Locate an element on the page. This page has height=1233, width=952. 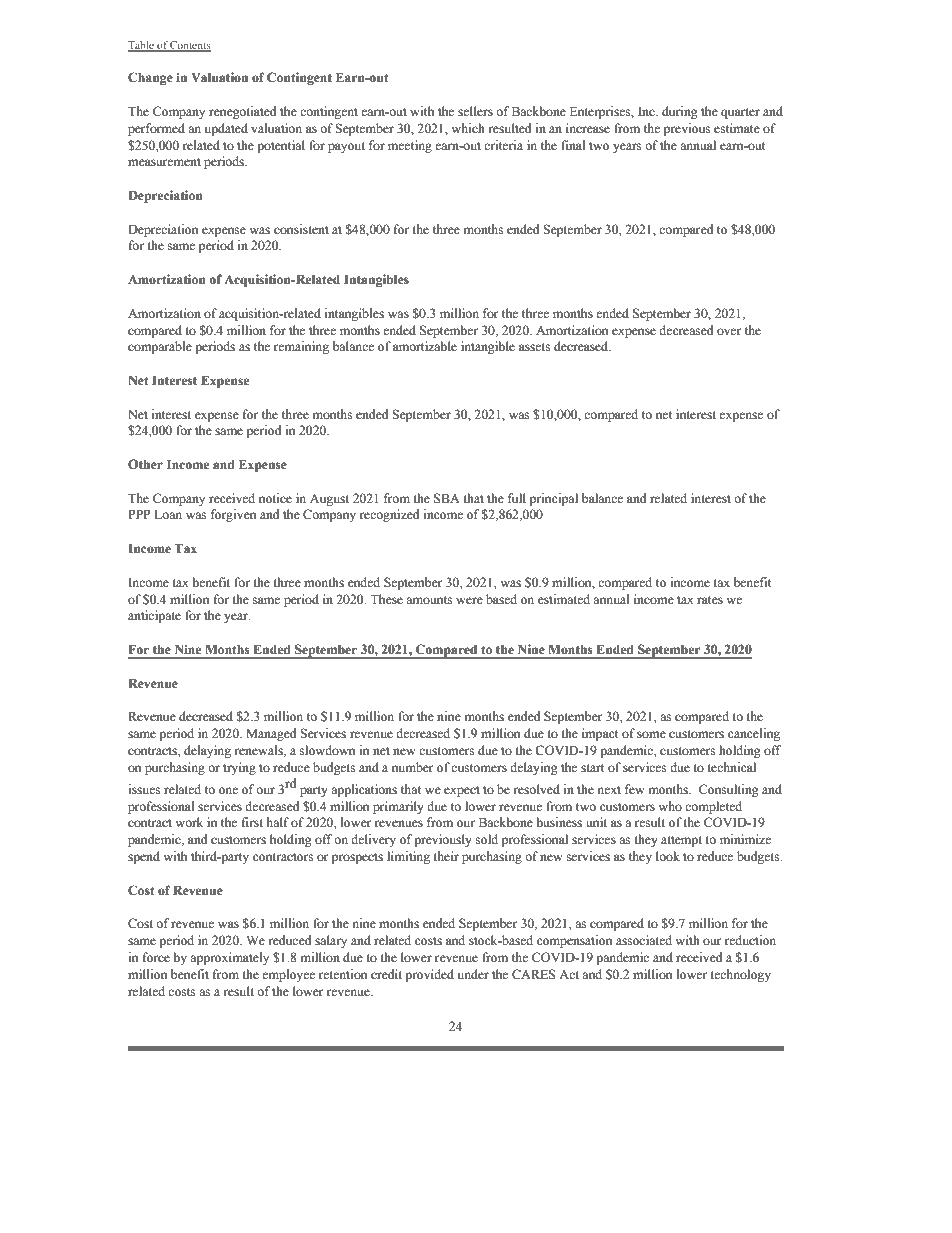
sellers is located at coordinates (475, 111).
